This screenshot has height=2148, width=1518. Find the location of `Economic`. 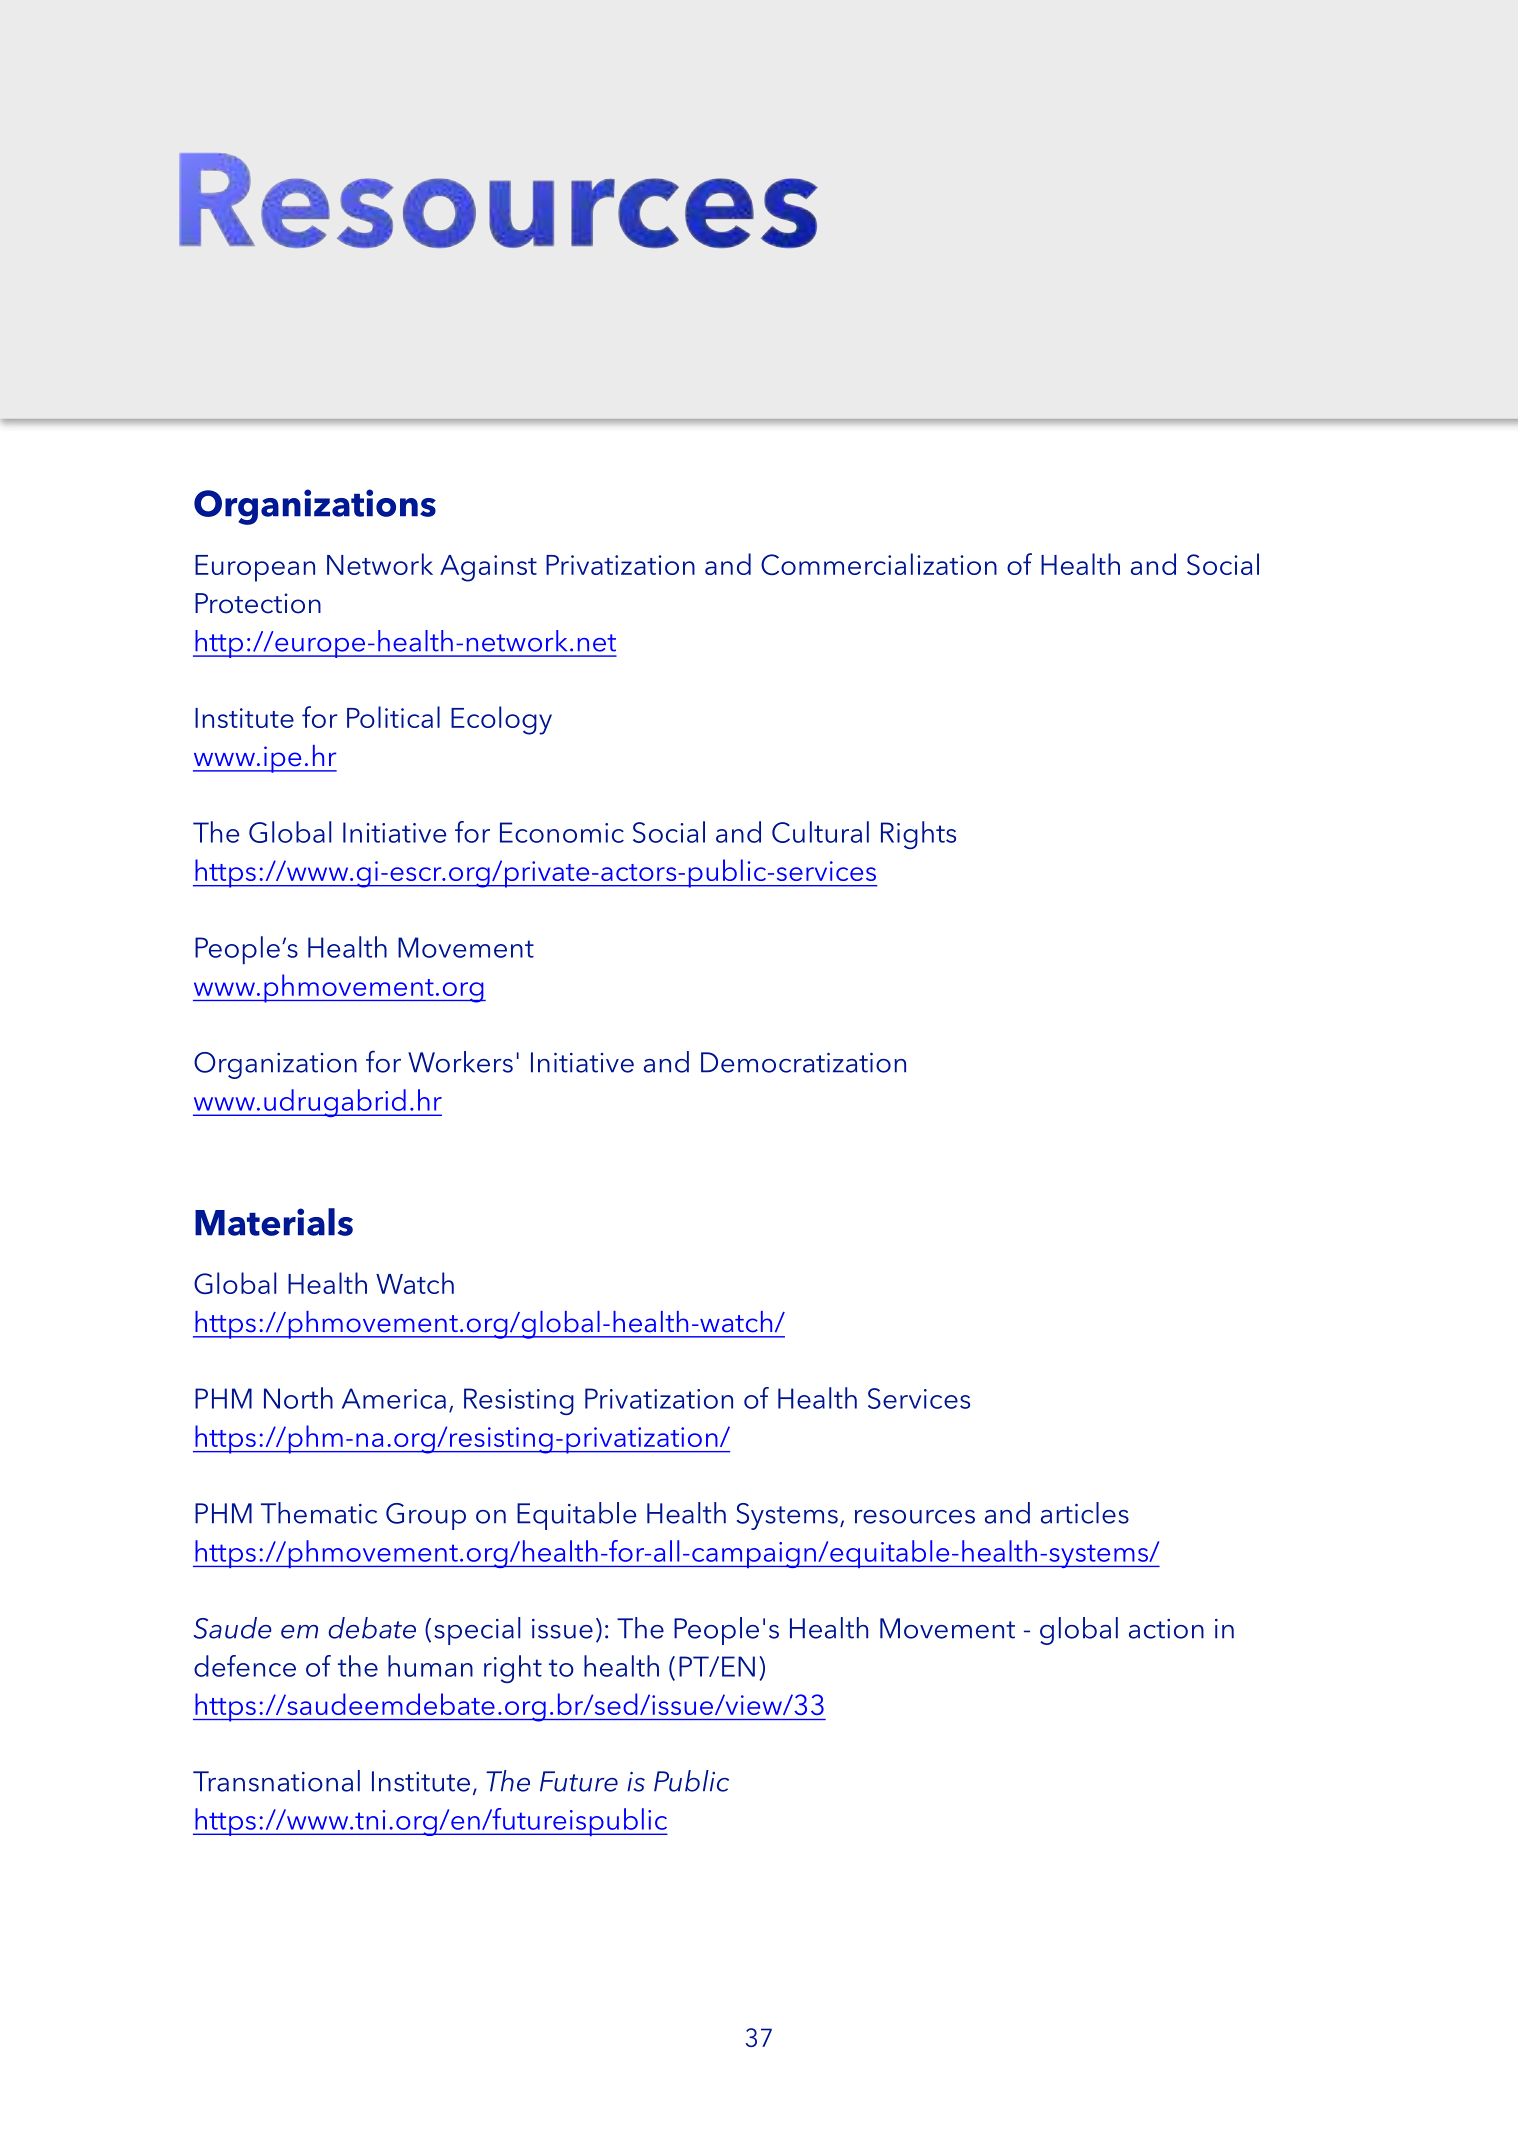

Economic is located at coordinates (562, 832).
